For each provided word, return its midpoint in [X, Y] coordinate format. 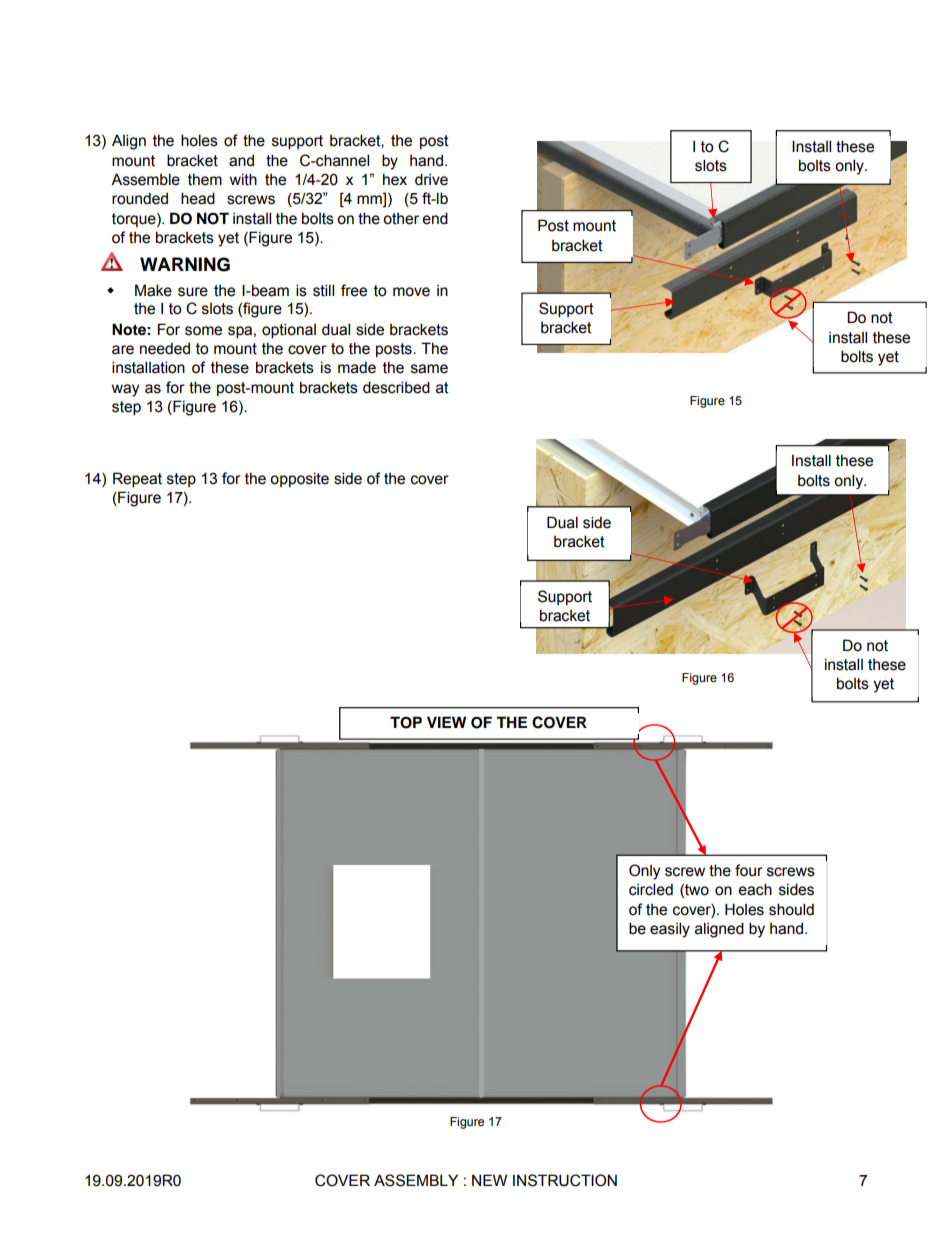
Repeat [137, 479]
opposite [299, 479]
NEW [489, 1180]
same [429, 369]
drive [431, 179]
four [749, 870]
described [396, 387]
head [198, 198]
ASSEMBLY [416, 1180]
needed [165, 348]
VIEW [446, 722]
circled [651, 889]
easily [670, 930]
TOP [406, 722]
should [791, 909]
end [435, 218]
